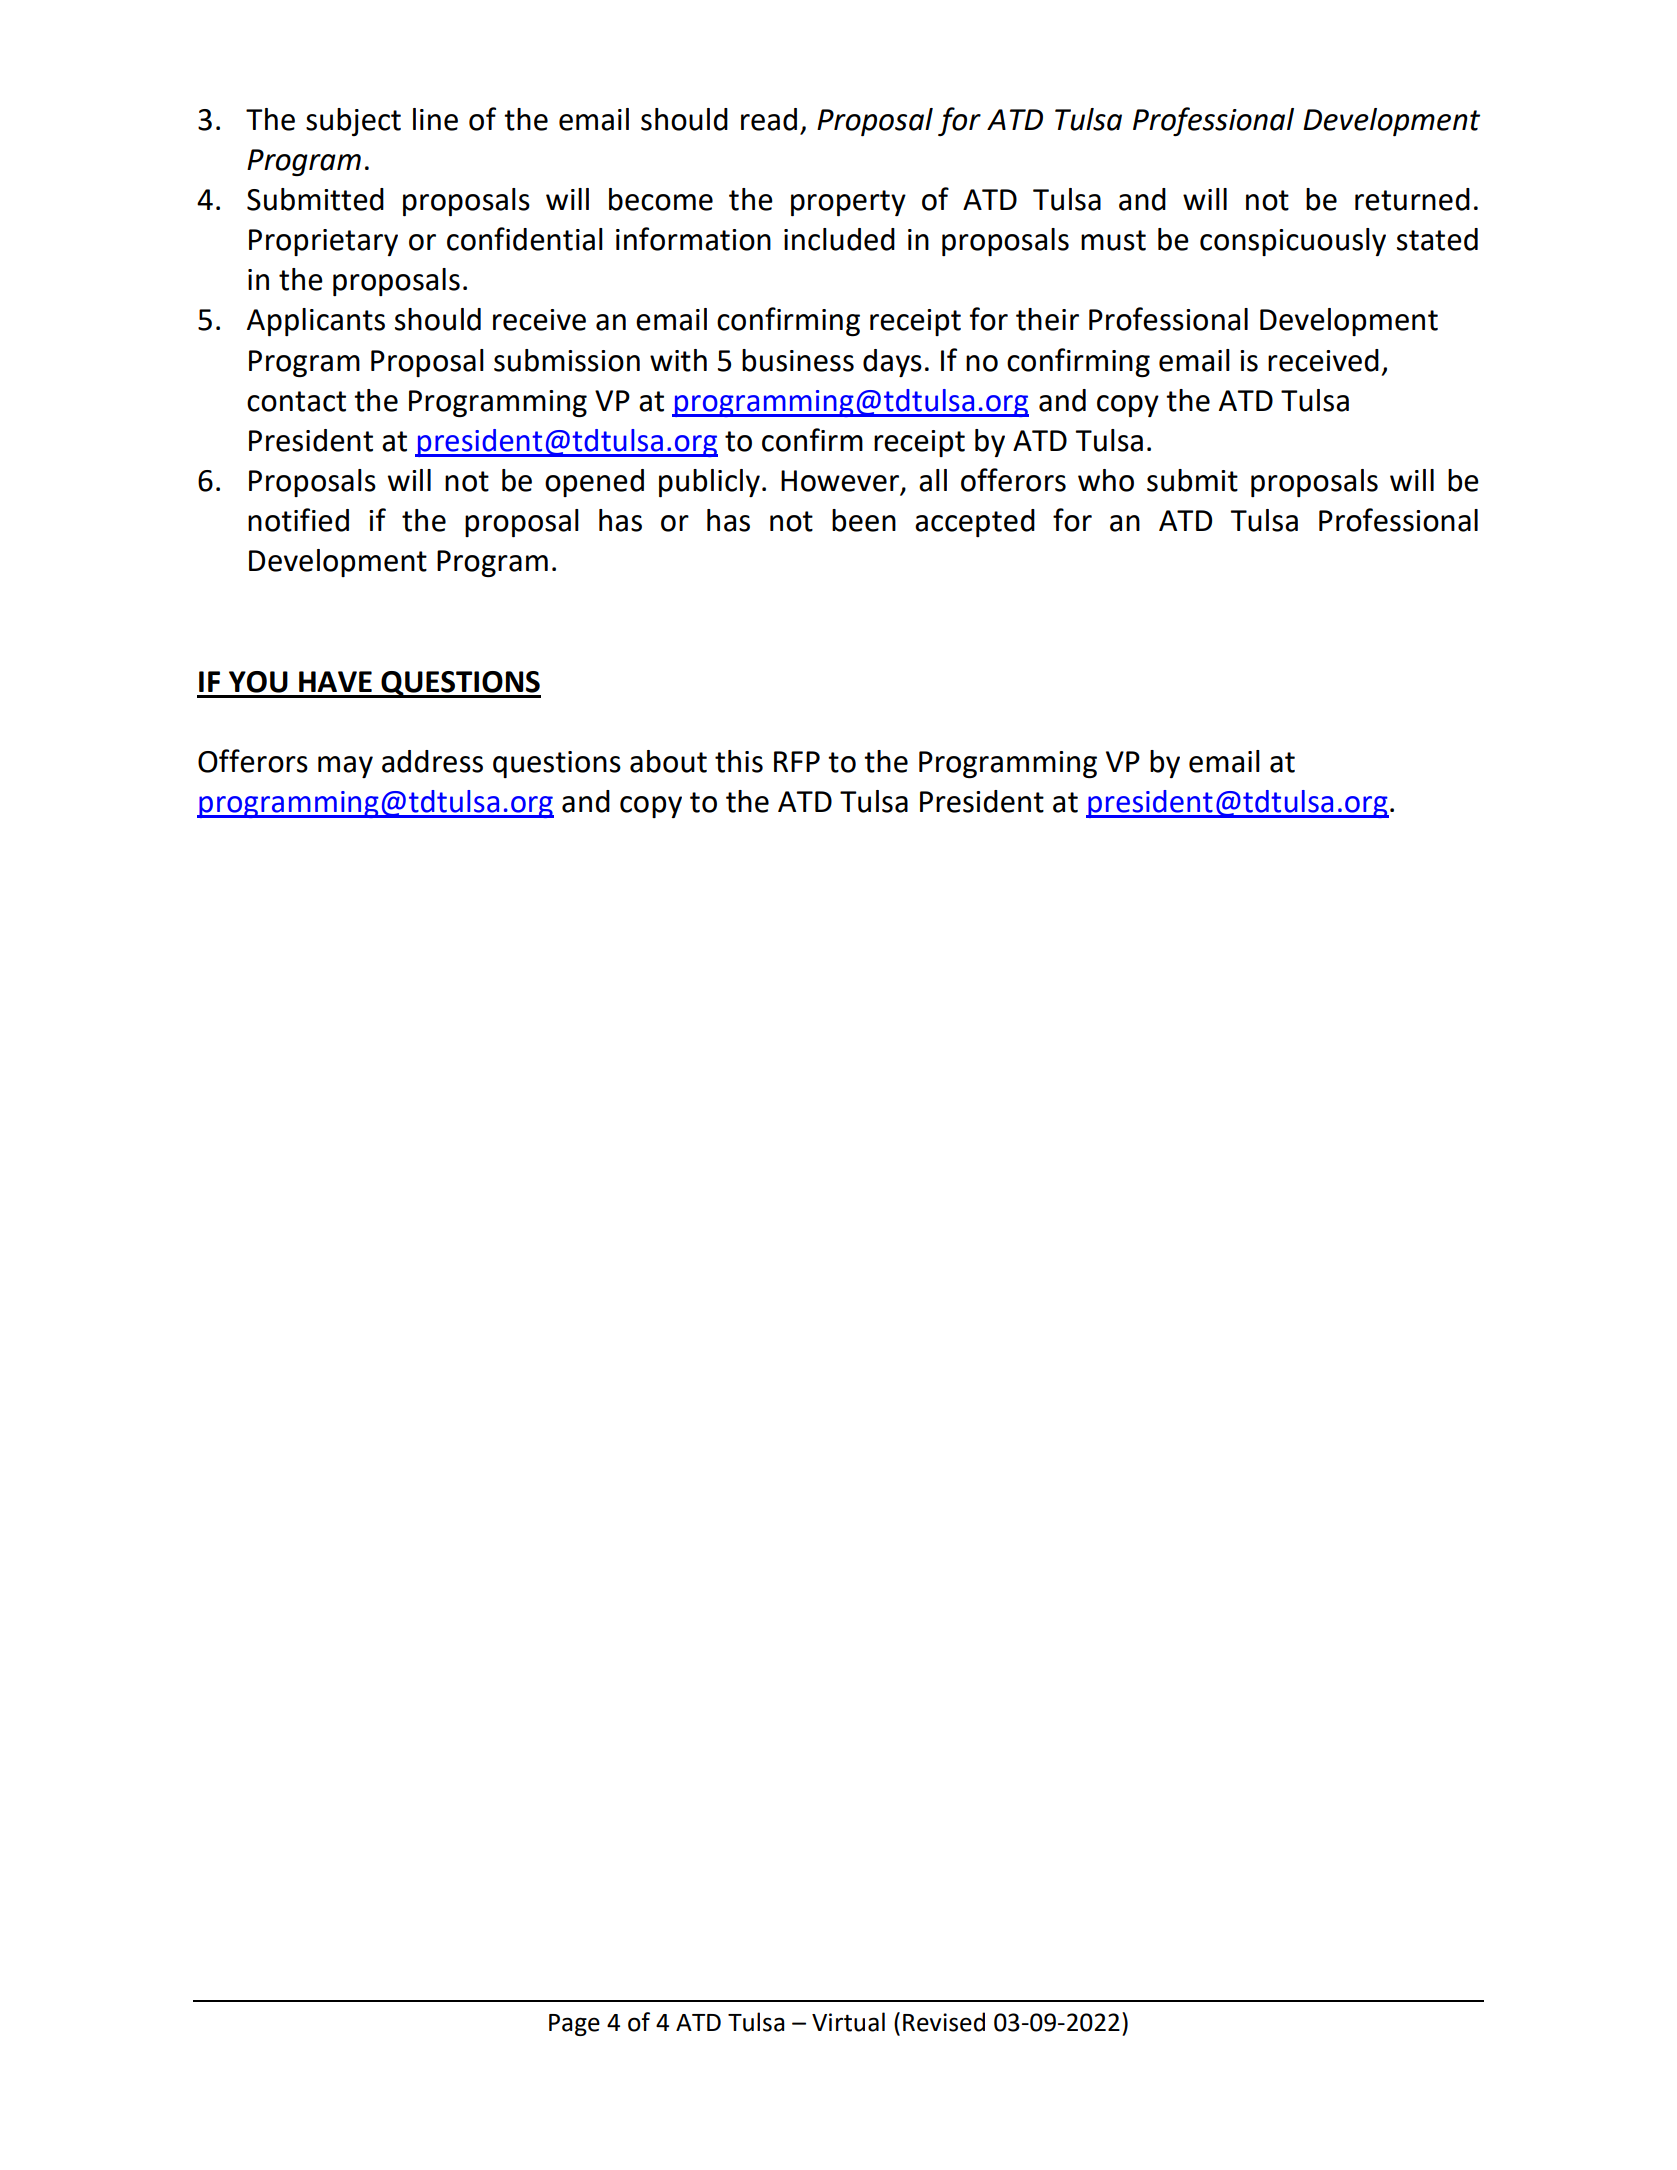 The height and width of the page is (2170, 1677). What do you see at coordinates (1293, 242) in the page?
I see `conspicuously` at bounding box center [1293, 242].
